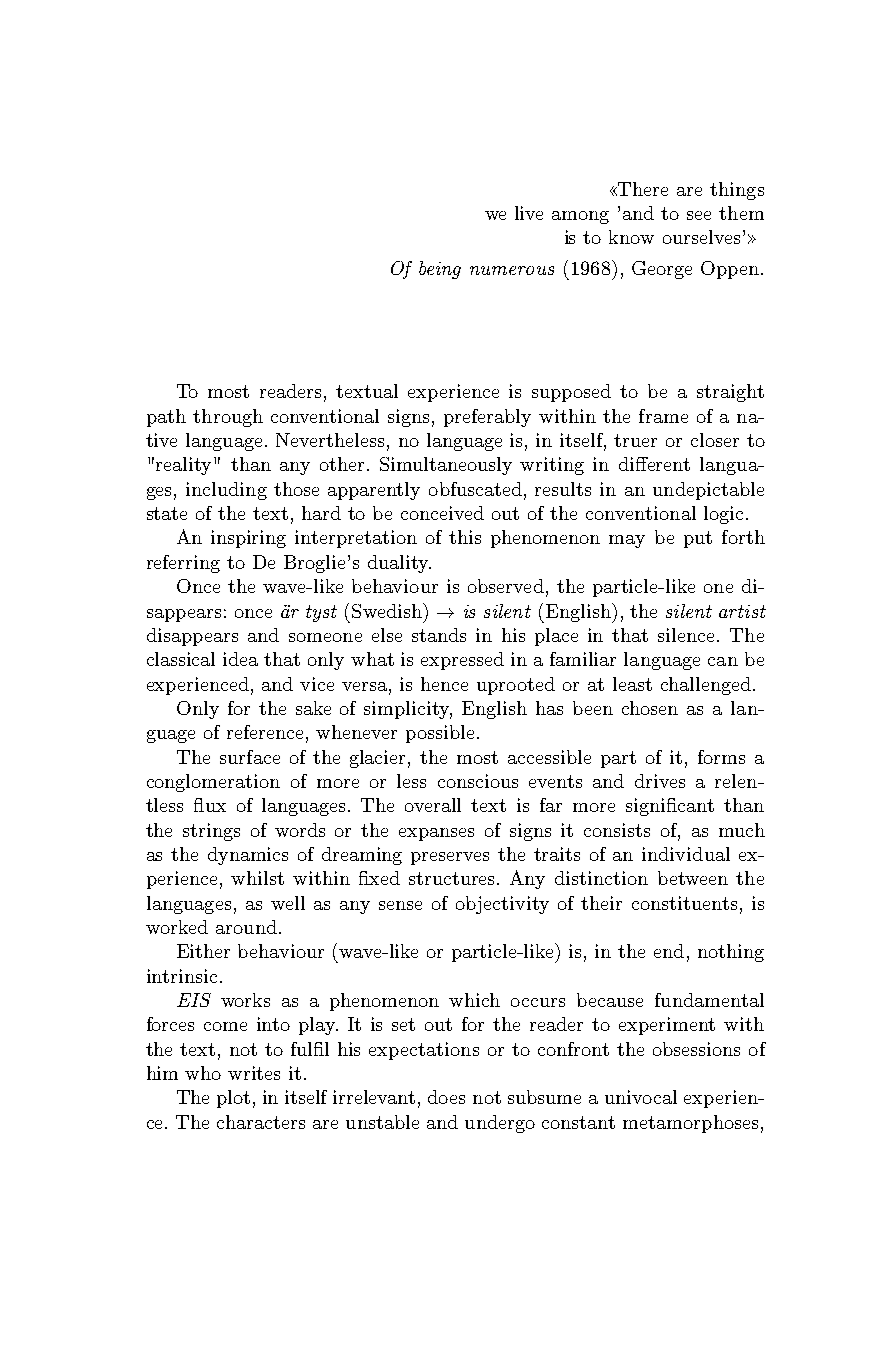 The height and width of the image is (1354, 896). What do you see at coordinates (228, 418) in the image?
I see `through` at bounding box center [228, 418].
